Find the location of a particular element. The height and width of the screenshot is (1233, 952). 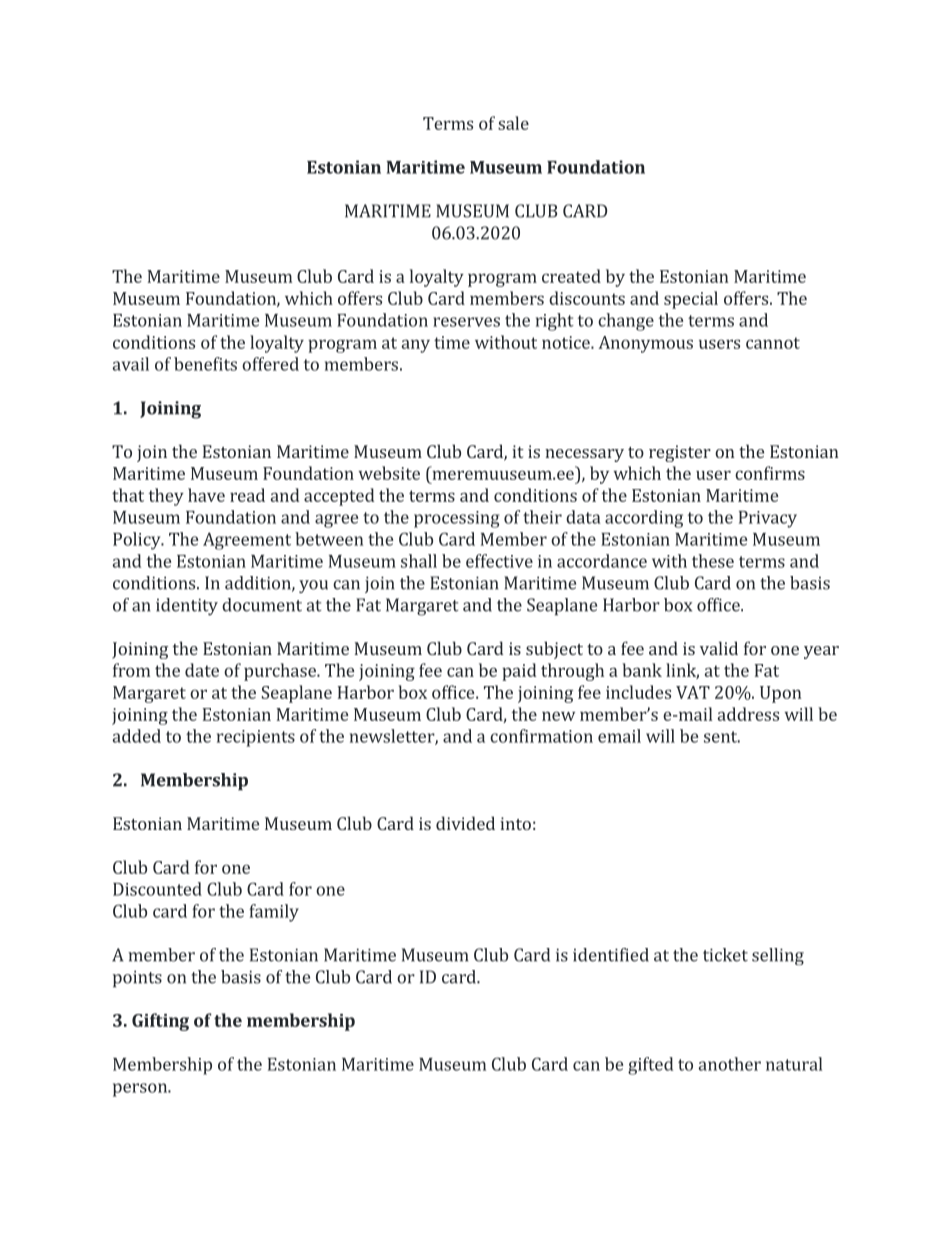

Gifting is located at coordinates (160, 1022).
